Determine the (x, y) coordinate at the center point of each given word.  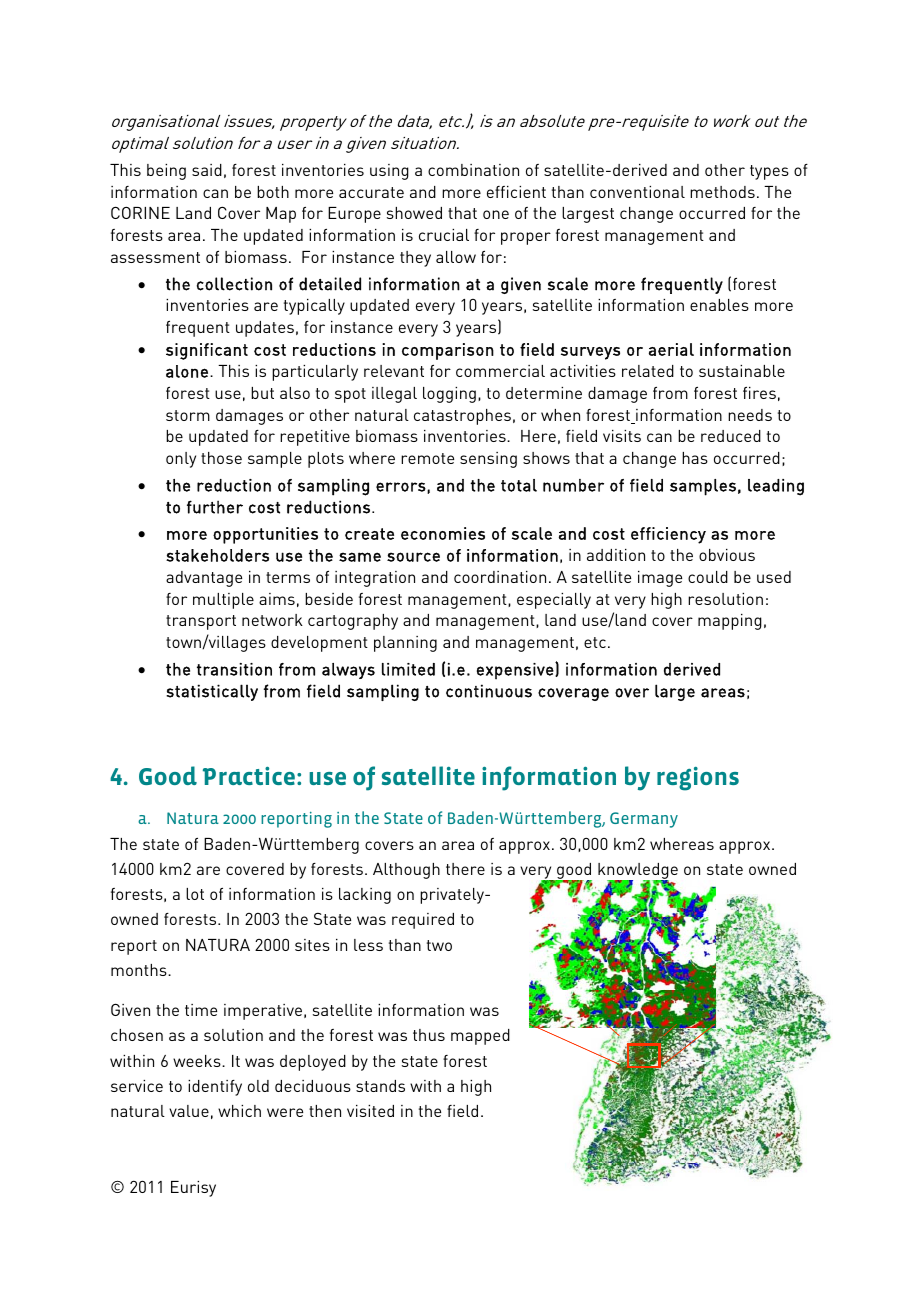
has (695, 458)
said (207, 170)
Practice (249, 776)
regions (698, 779)
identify (215, 1088)
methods (722, 192)
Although (406, 871)
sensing (488, 460)
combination (473, 170)
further (215, 507)
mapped (480, 1037)
